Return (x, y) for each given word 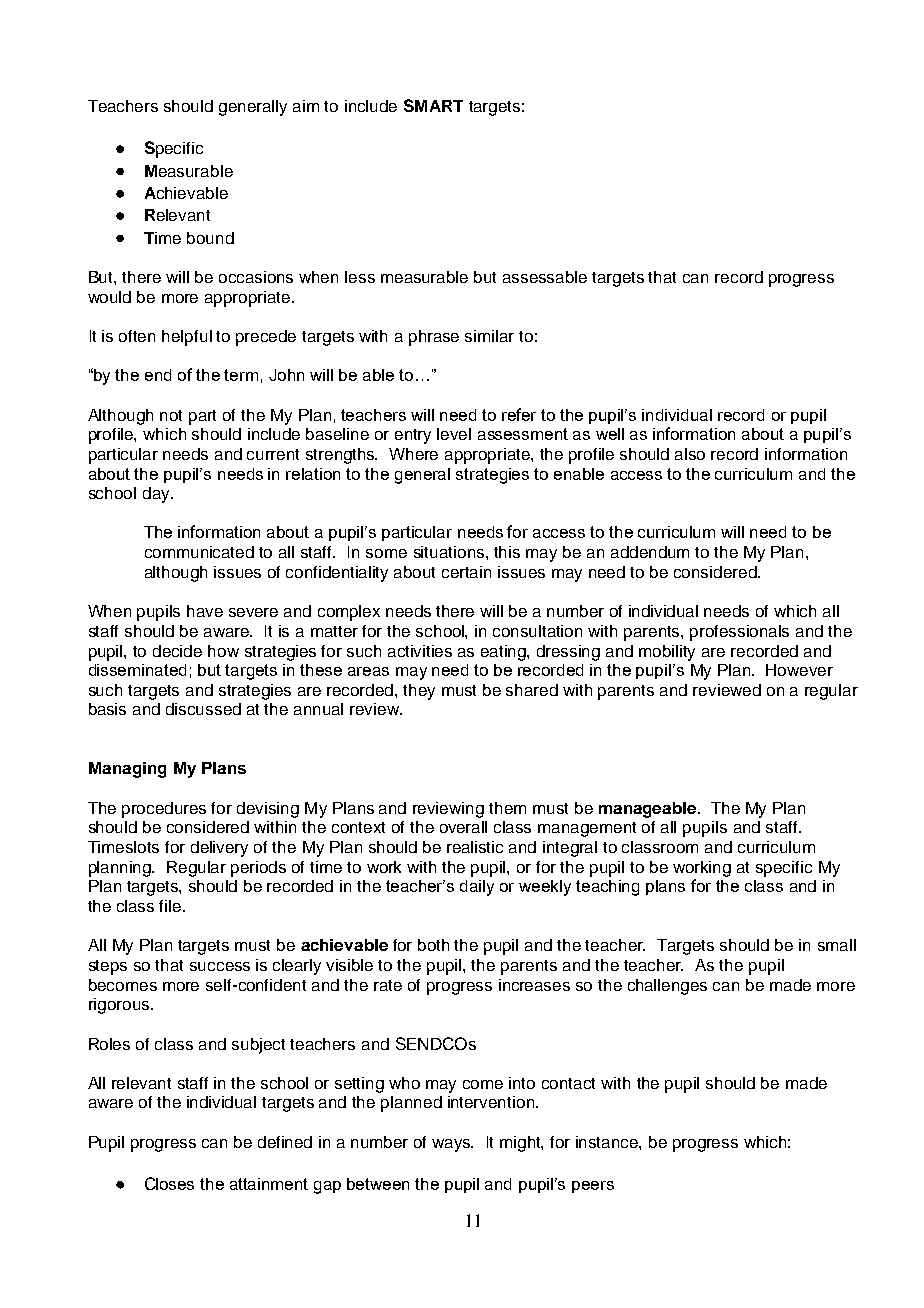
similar (489, 336)
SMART (433, 105)
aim (306, 106)
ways (452, 1145)
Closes (169, 1183)
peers (593, 1187)
